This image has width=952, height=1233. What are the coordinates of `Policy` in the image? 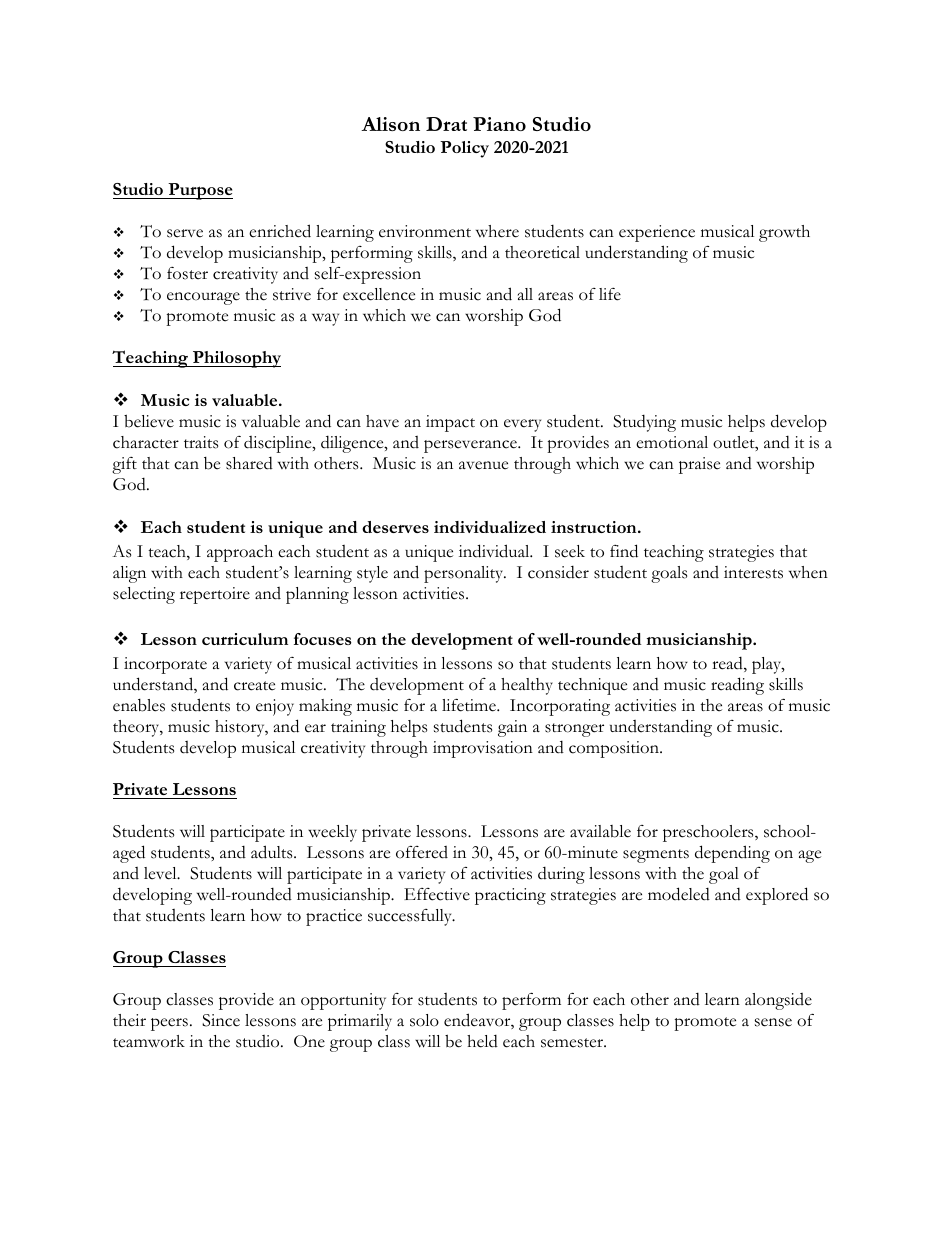 It's located at (464, 149).
